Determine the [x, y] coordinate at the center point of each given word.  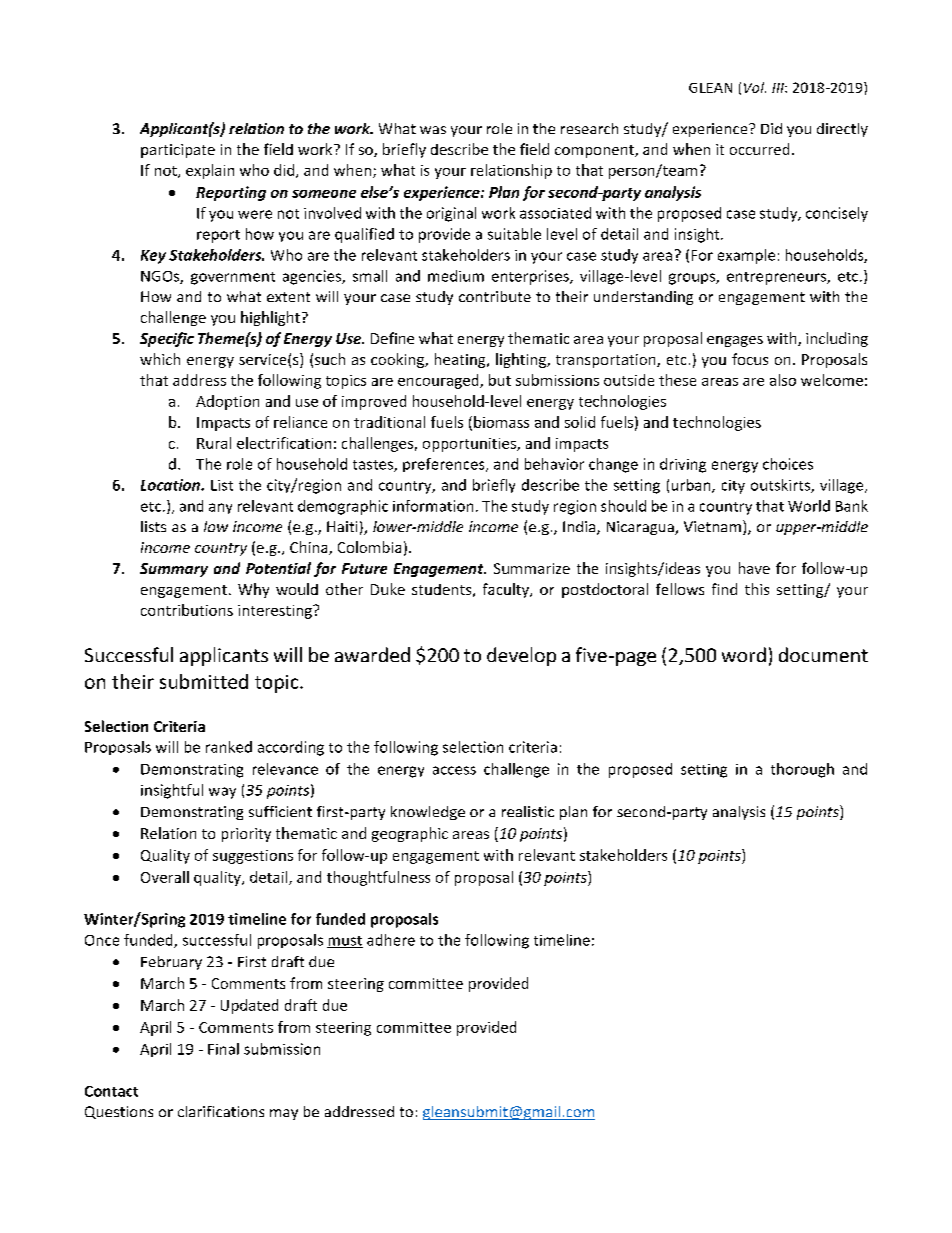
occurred [759, 149]
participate [178, 151]
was [433, 130]
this [757, 589]
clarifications [221, 1111]
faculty [507, 590]
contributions [187, 610]
